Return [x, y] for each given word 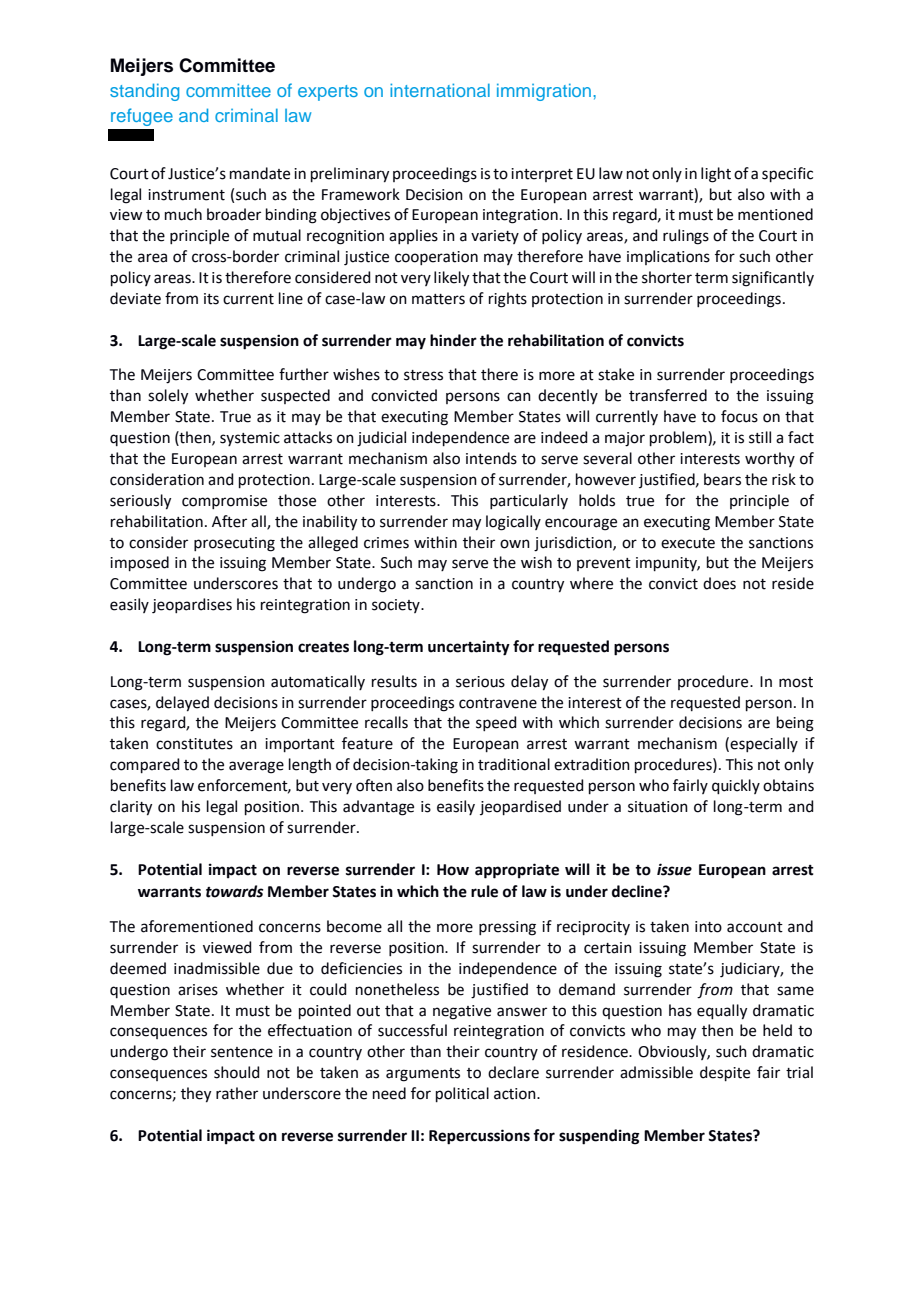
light [716, 175]
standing [144, 92]
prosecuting [234, 544]
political [462, 1094]
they [196, 1095]
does [719, 583]
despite [725, 1073]
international [440, 90]
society [397, 606]
